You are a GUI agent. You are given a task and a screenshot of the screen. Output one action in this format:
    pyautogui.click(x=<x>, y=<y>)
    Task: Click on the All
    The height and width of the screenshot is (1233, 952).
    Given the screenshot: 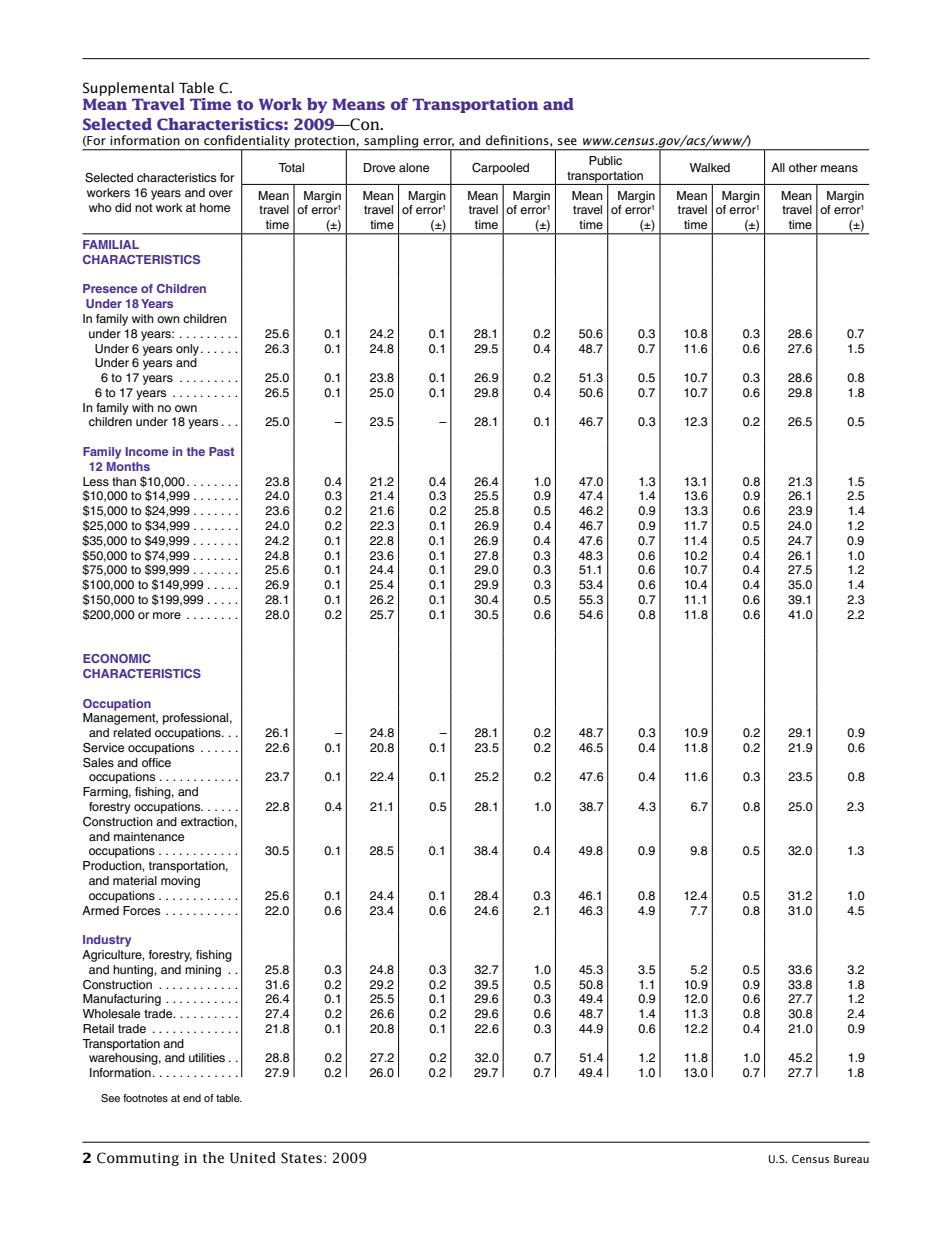 What is the action you would take?
    pyautogui.click(x=778, y=167)
